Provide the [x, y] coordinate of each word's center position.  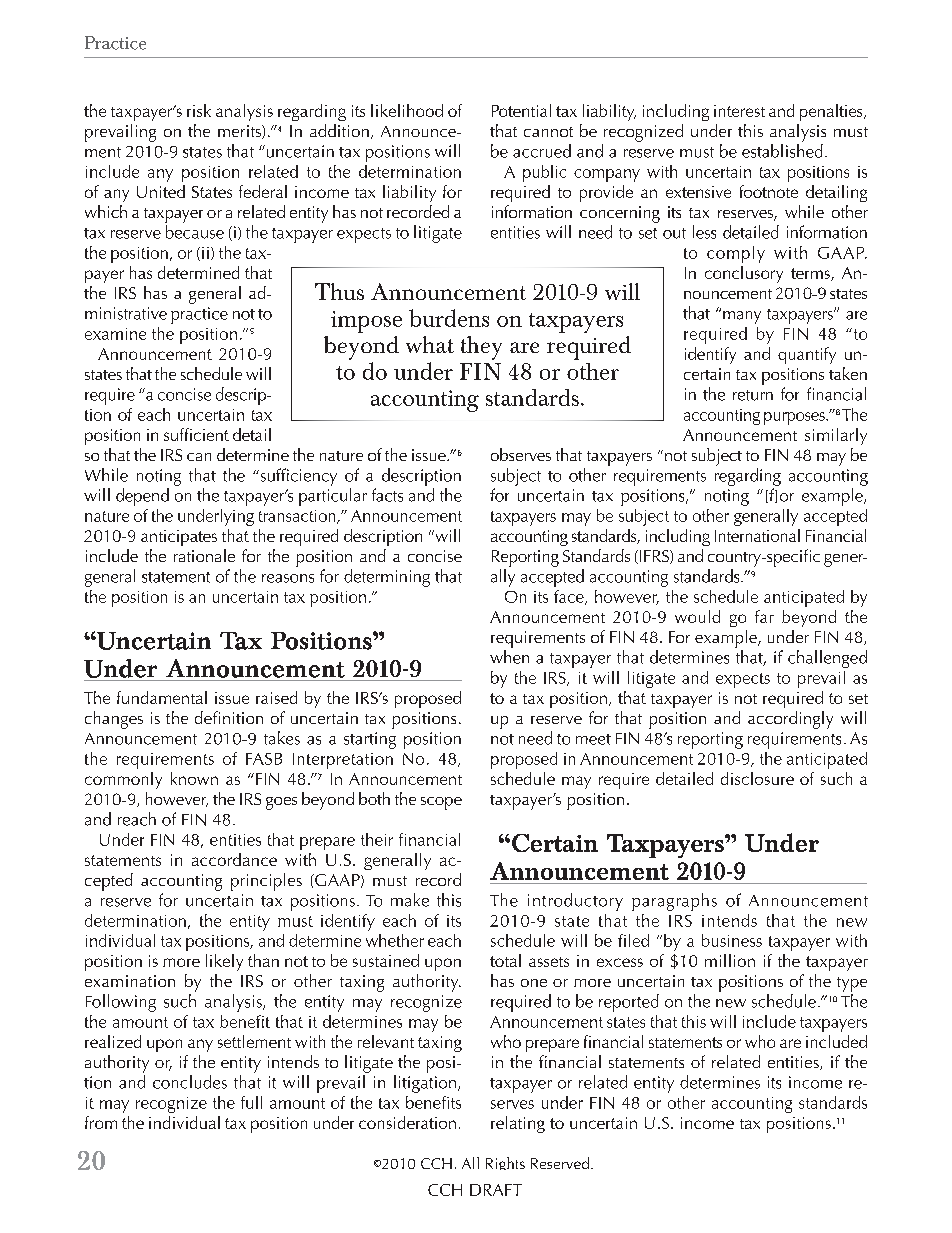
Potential [521, 110]
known [194, 778]
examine [115, 334]
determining [387, 578]
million [730, 960]
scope [441, 803]
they [481, 348]
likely [224, 962]
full [251, 1102]
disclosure [757, 778]
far [764, 616]
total [505, 960]
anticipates [179, 538]
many [742, 317]
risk [199, 110]
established [782, 151]
